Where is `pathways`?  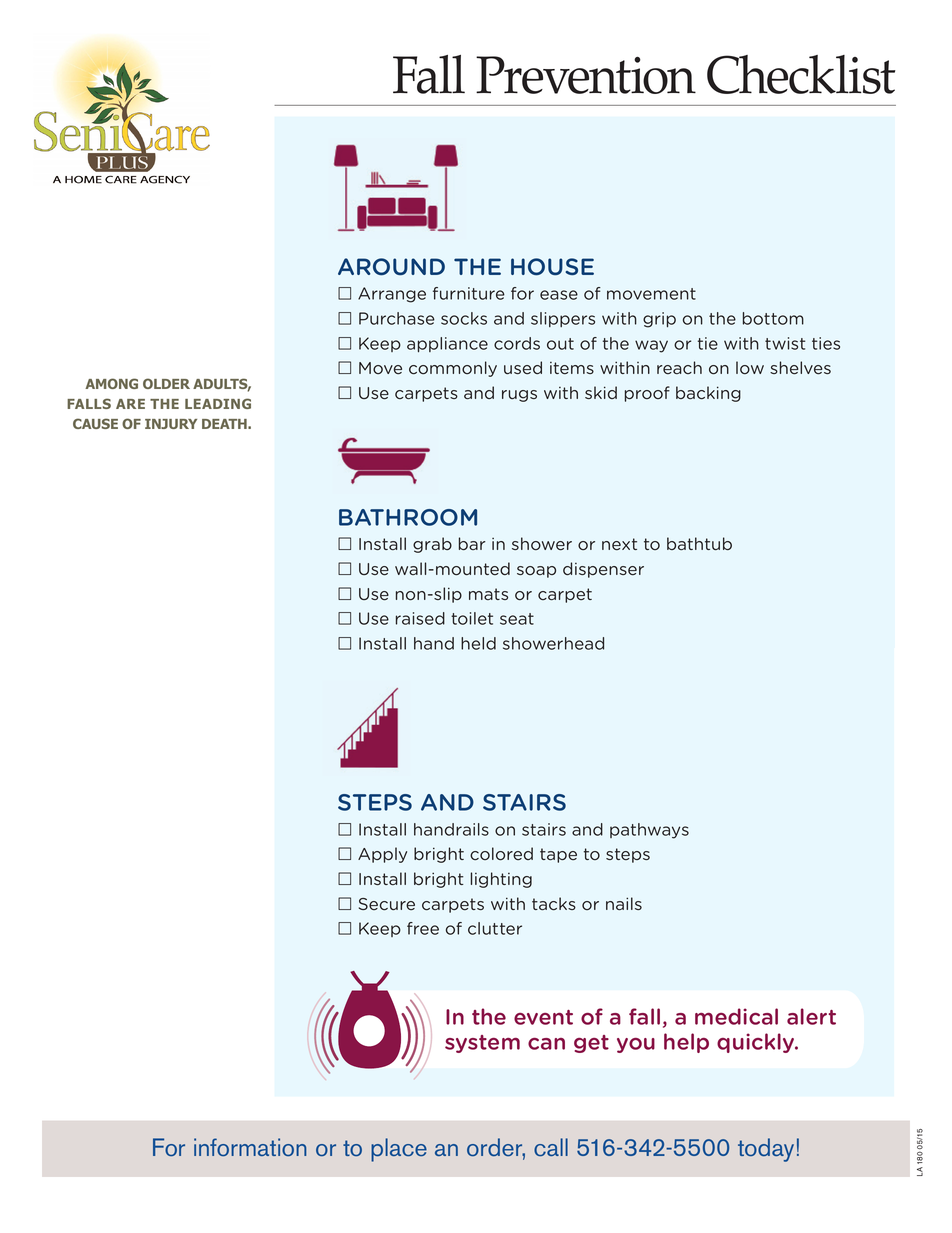
pathways is located at coordinates (649, 831).
